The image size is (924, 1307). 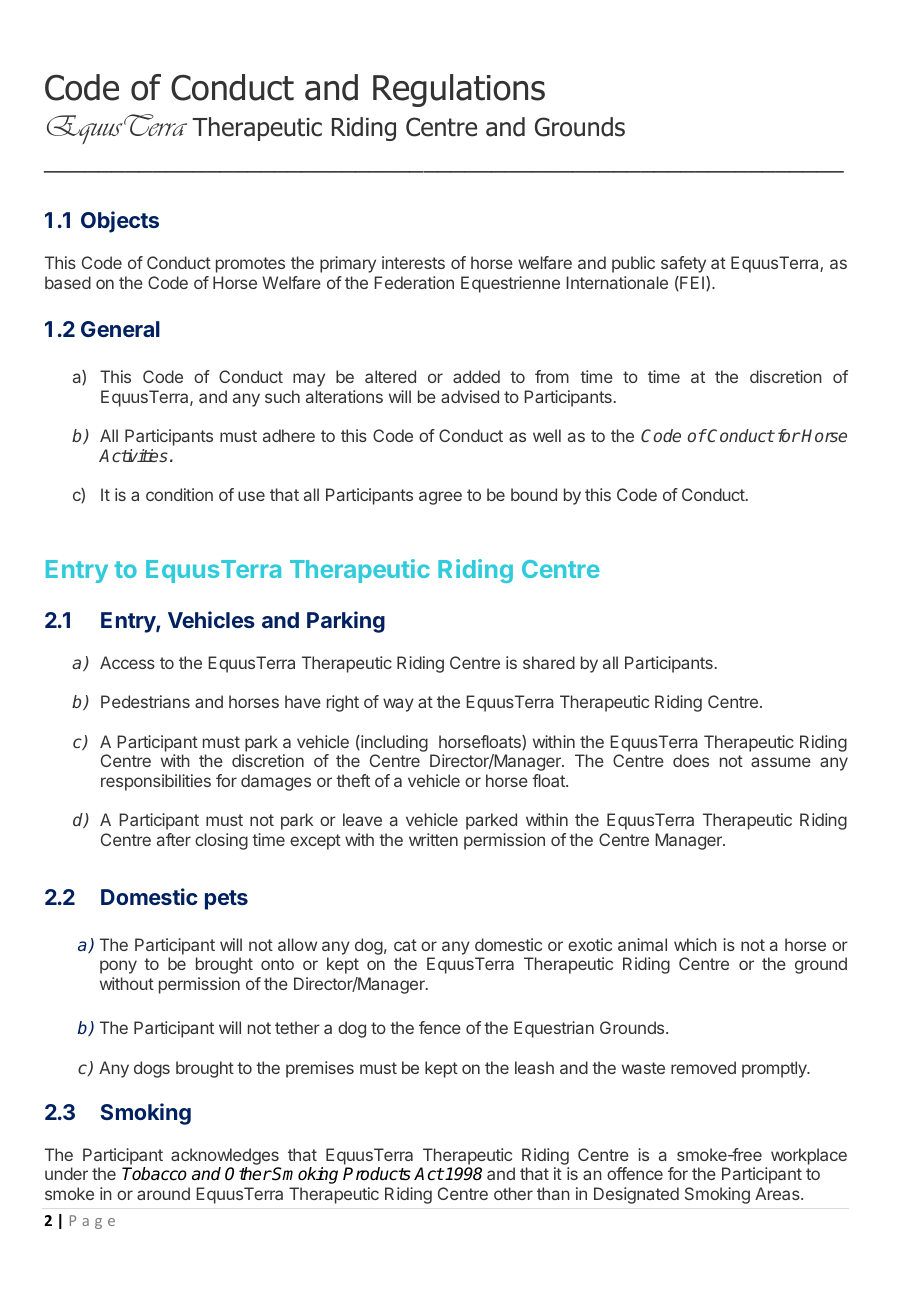 I want to click on does, so click(x=691, y=760).
